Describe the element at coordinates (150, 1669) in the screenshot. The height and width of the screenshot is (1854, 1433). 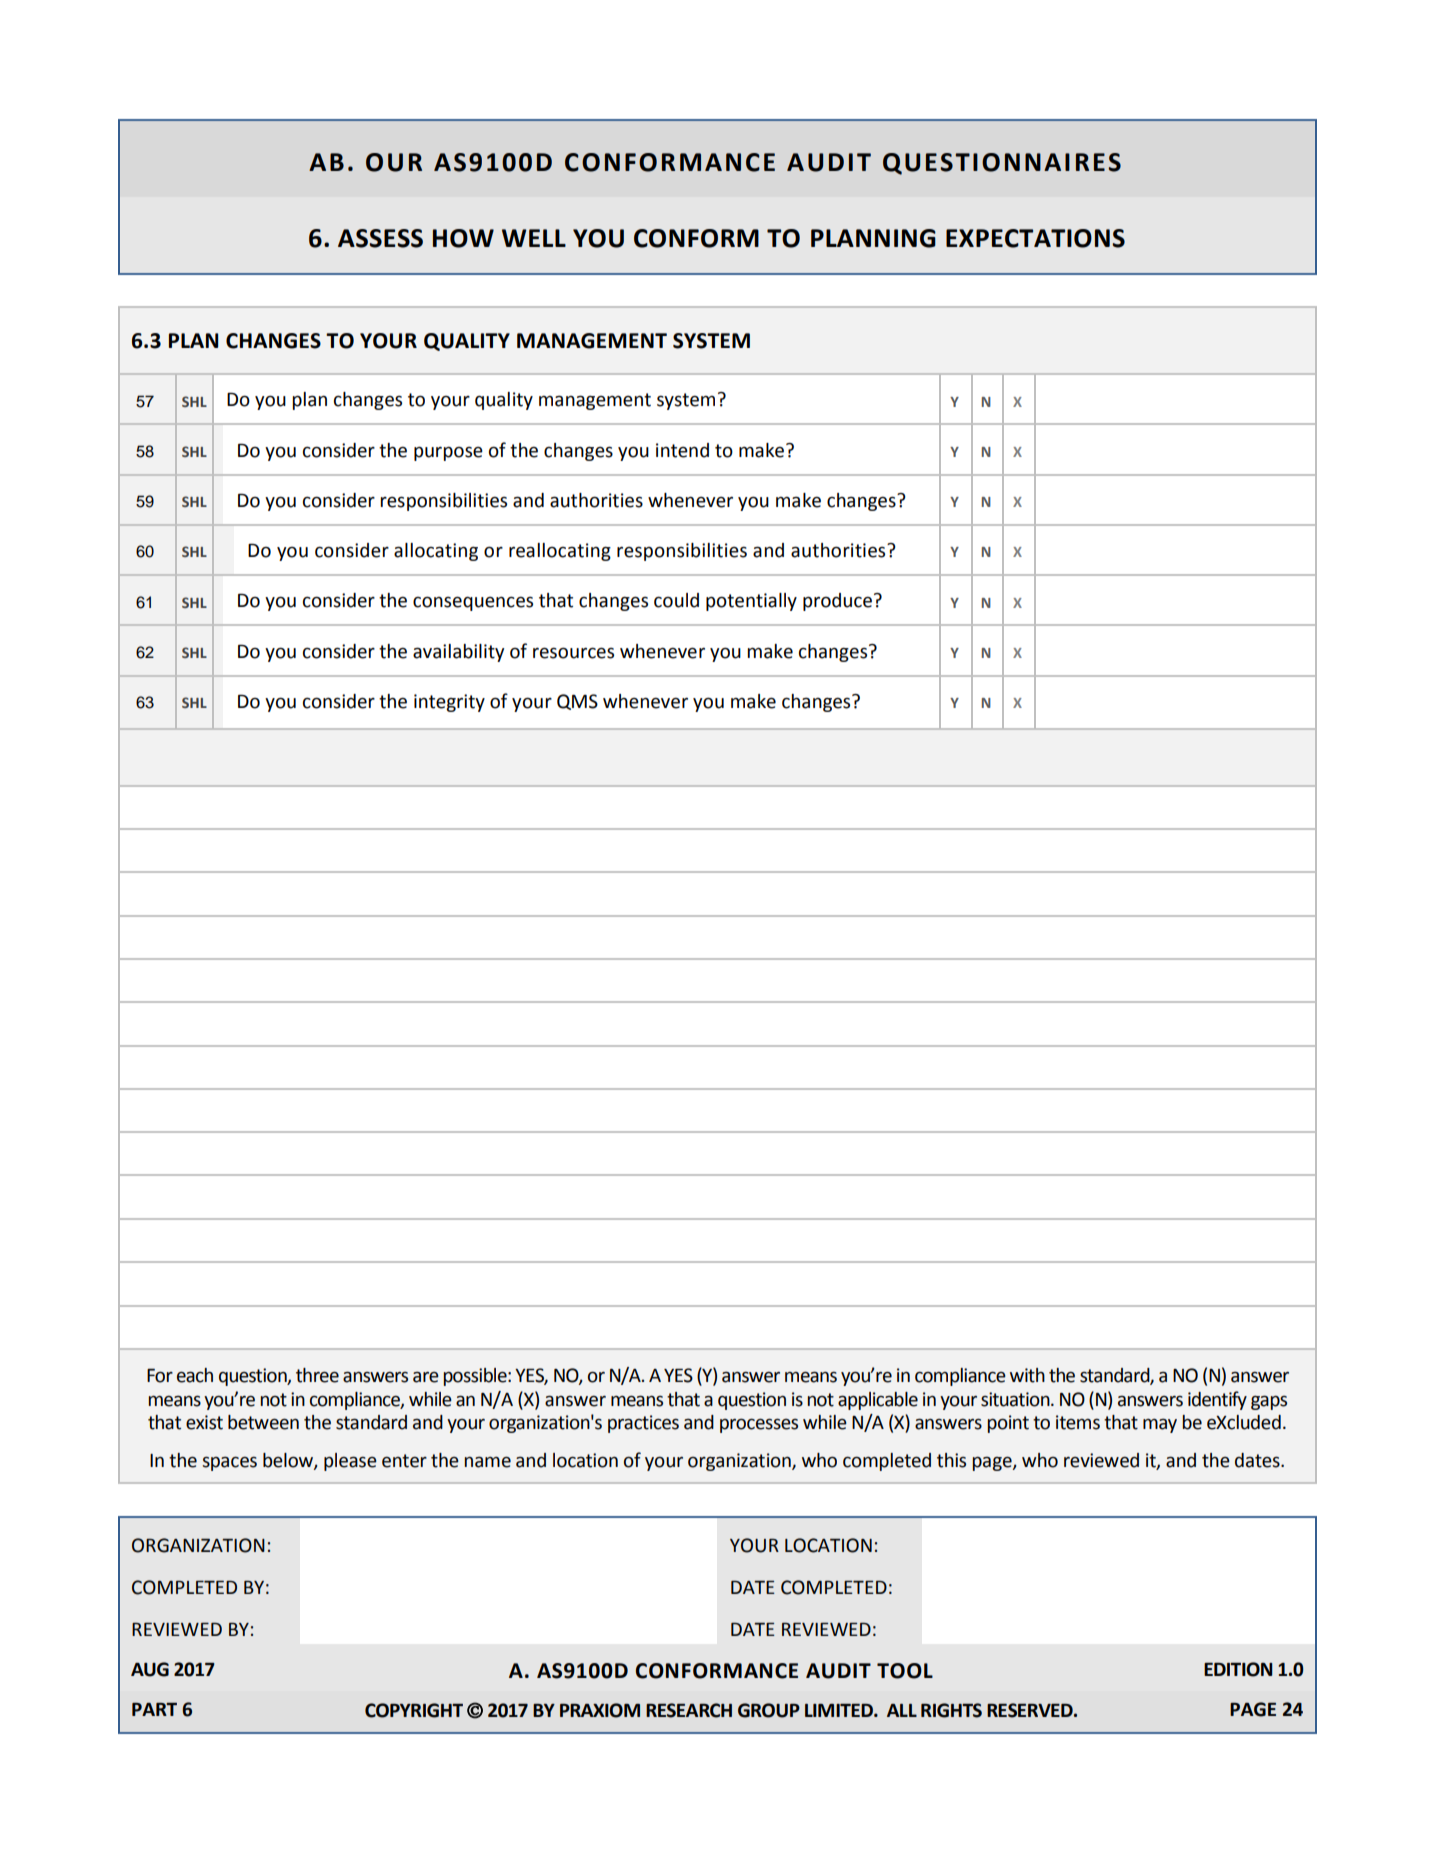
I see `AUG` at that location.
